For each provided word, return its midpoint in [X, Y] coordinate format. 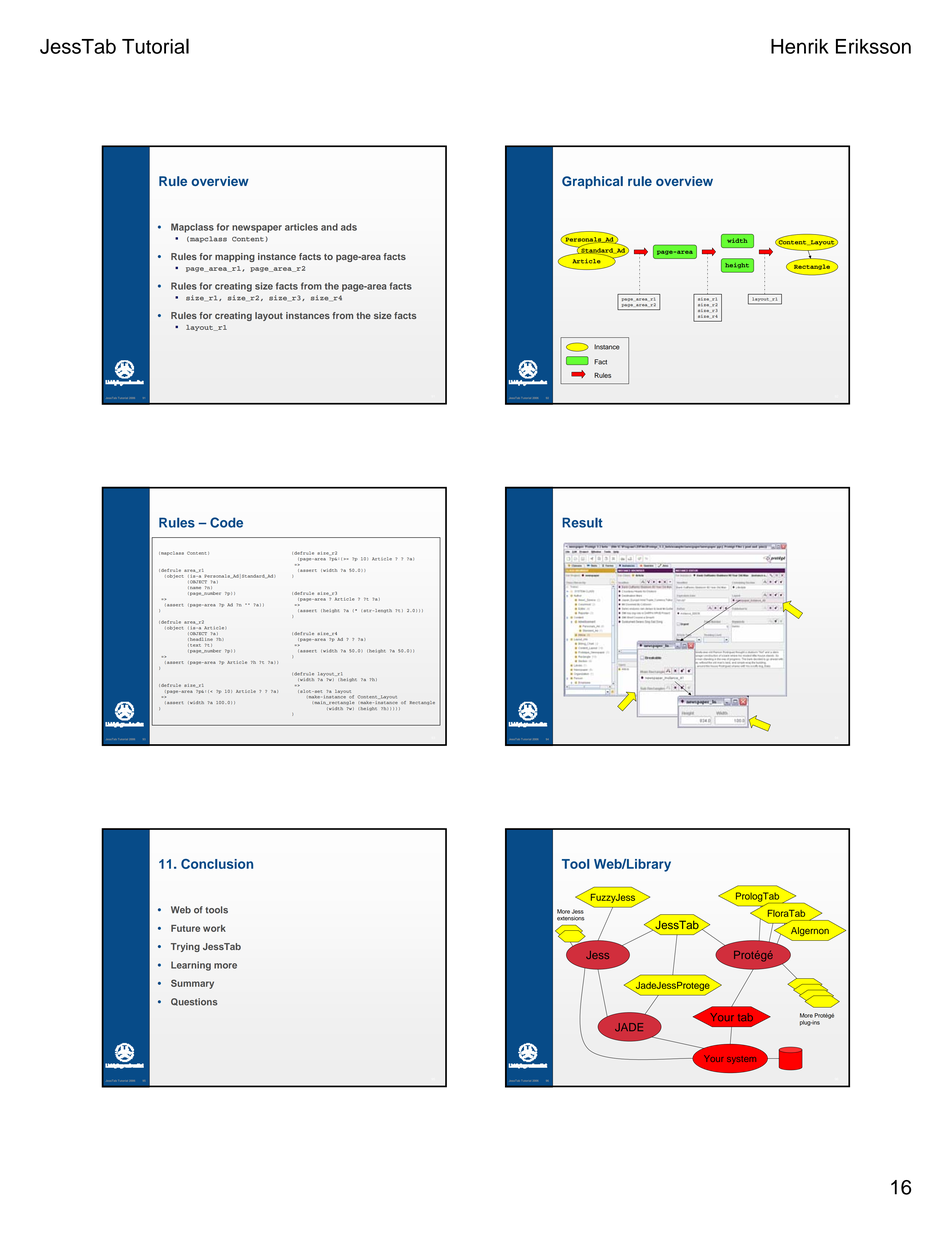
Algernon [810, 931]
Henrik [800, 46]
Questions [194, 1002]
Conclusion [217, 864]
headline [201, 639]
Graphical [592, 182]
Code [226, 522]
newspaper [257, 229]
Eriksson [873, 46]
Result [582, 522]
